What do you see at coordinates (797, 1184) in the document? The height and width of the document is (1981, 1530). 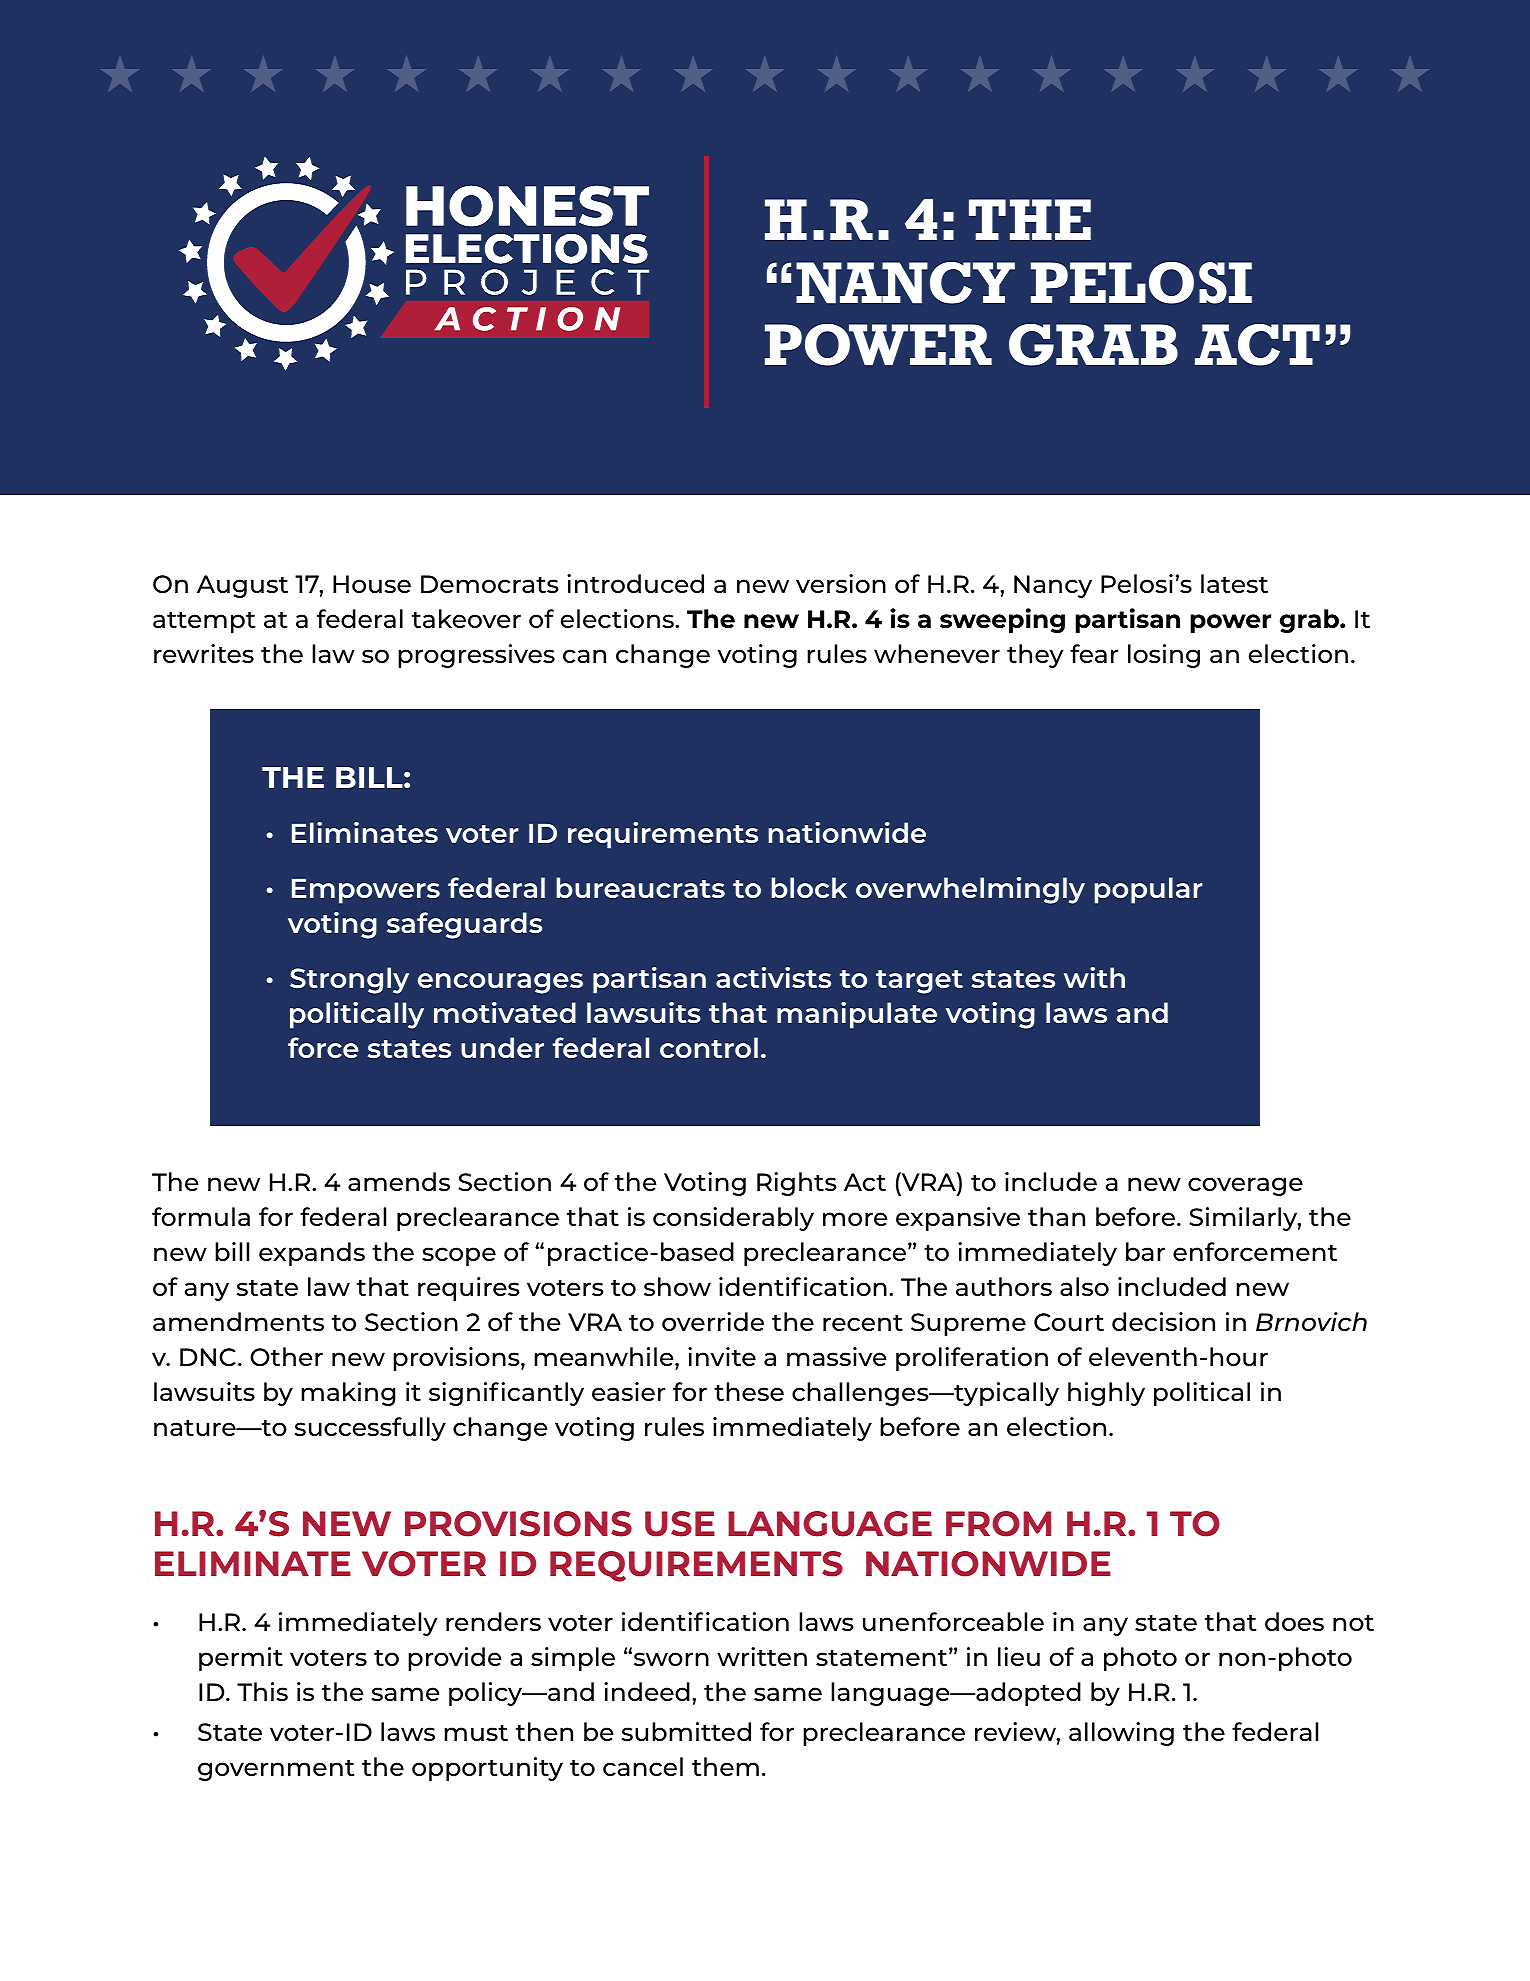 I see `Rights` at bounding box center [797, 1184].
